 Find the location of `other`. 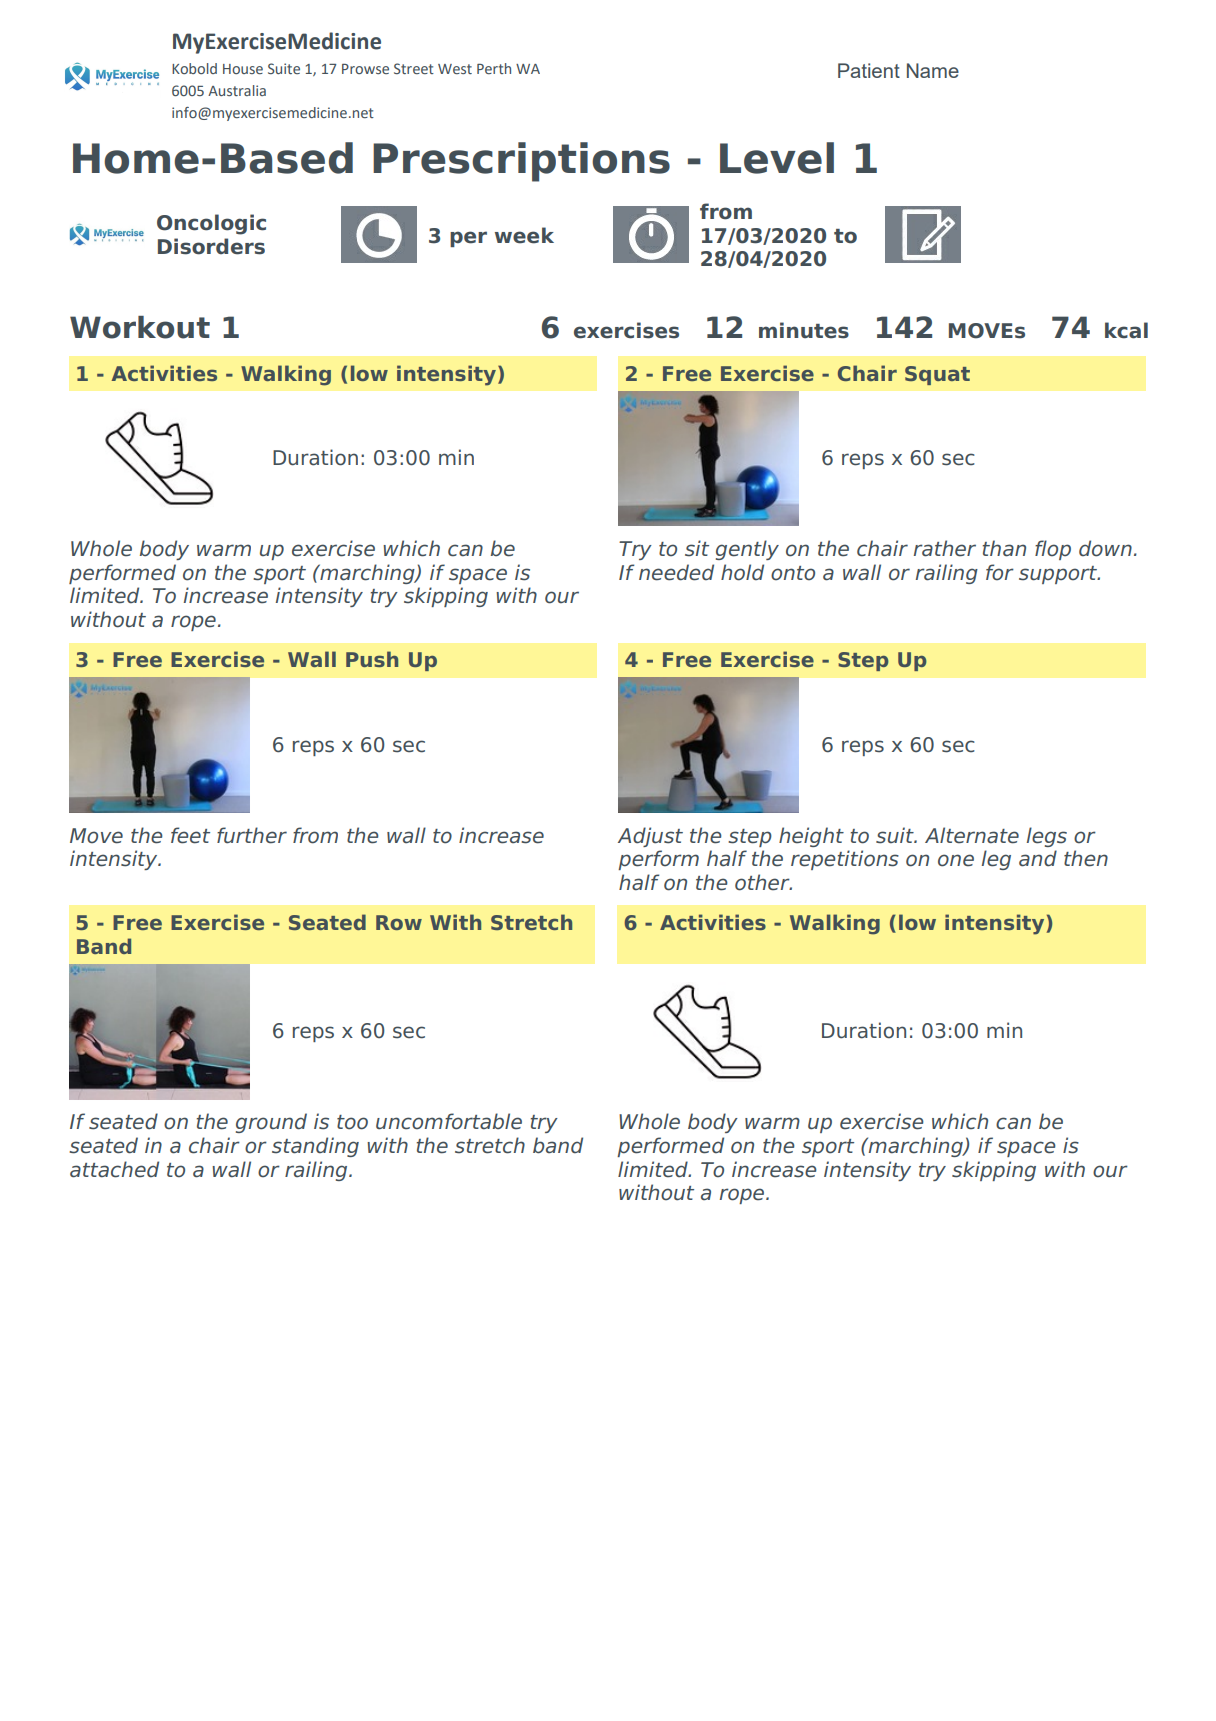

other is located at coordinates (763, 882).
